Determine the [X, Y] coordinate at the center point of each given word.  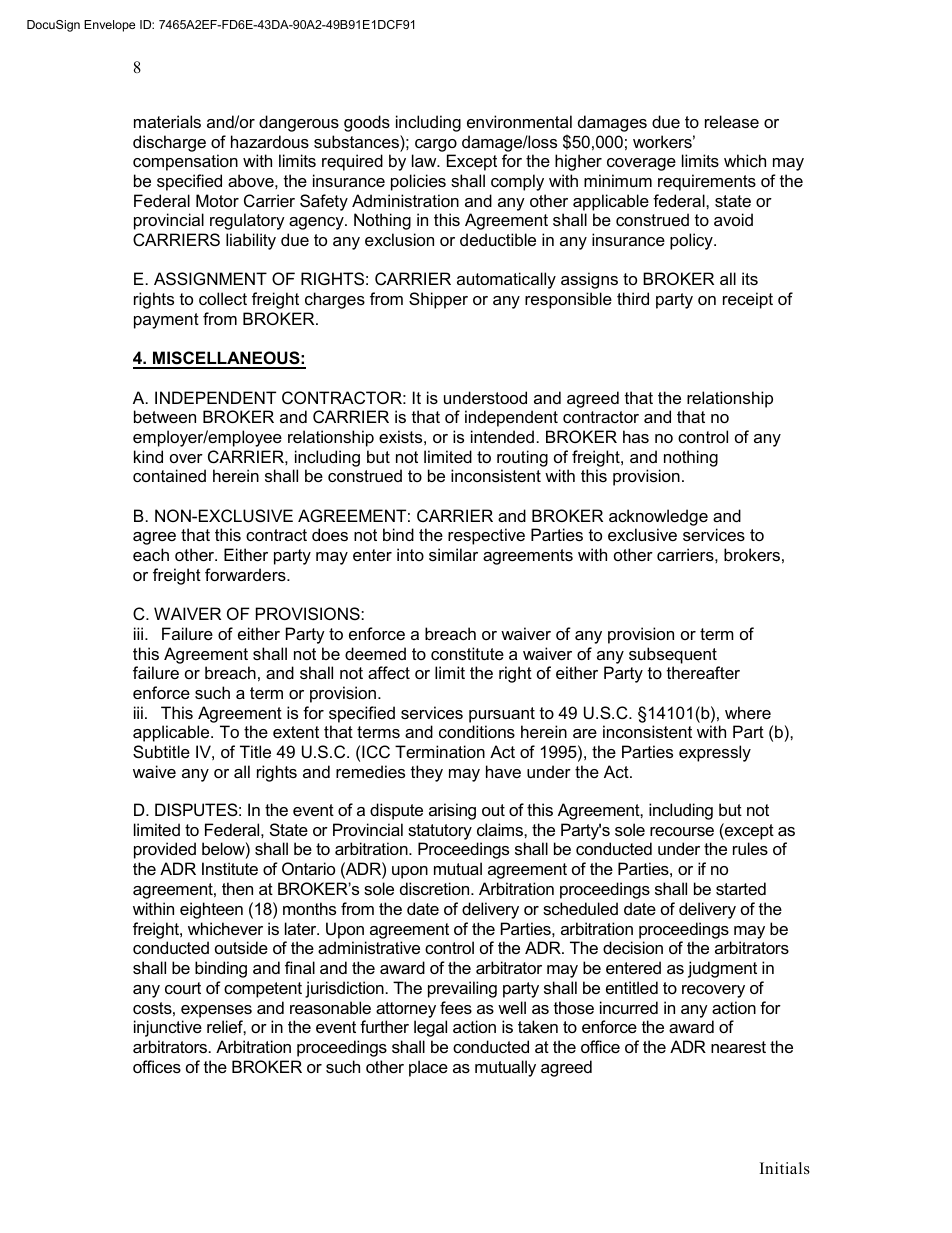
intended [502, 436]
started [741, 888]
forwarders [246, 574]
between [165, 416]
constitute [467, 653]
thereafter [703, 672]
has [636, 436]
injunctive [168, 1028]
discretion [436, 888]
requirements [707, 182]
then [237, 888]
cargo [436, 145]
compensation [185, 162]
